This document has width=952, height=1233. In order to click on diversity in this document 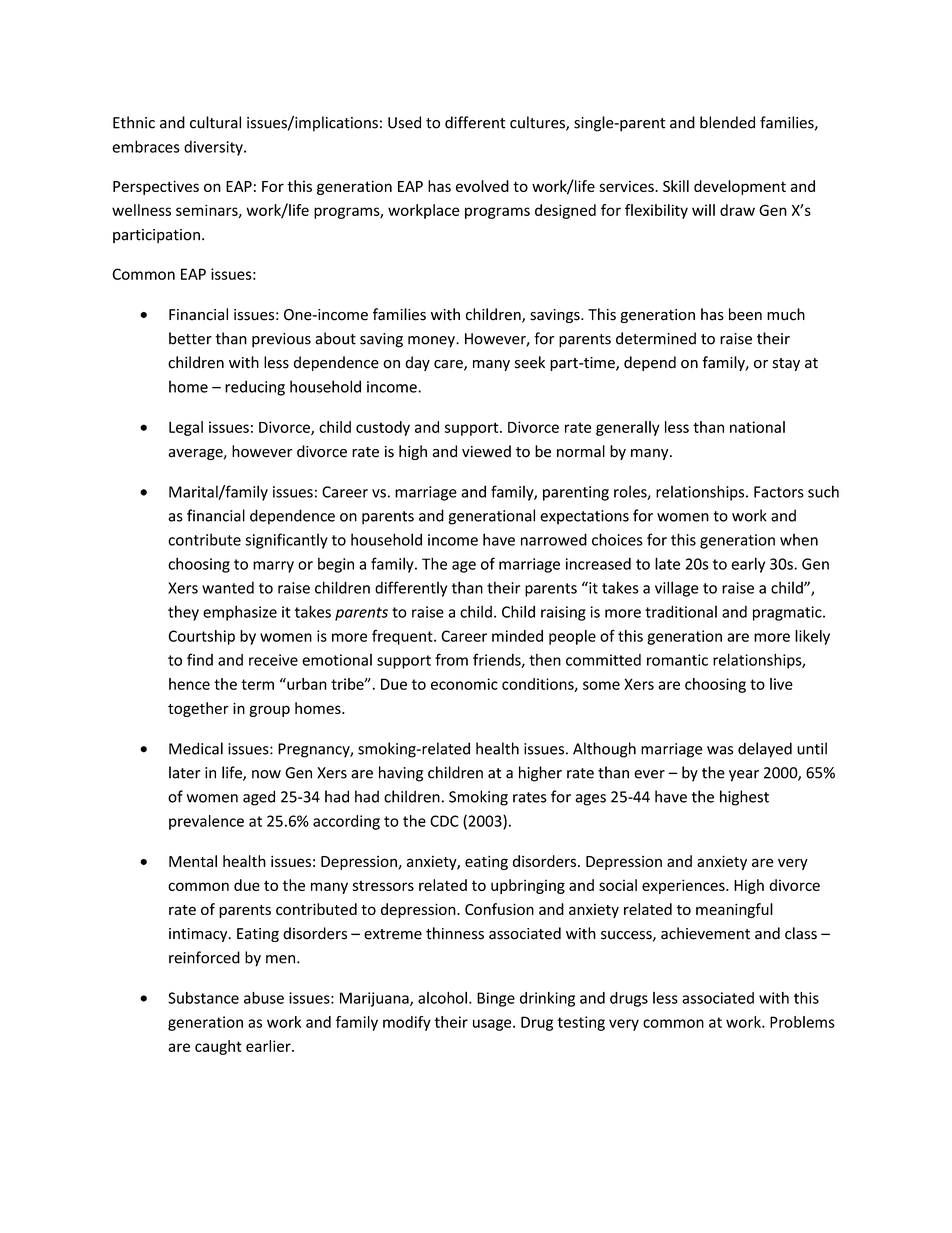, I will do `click(214, 148)`.
